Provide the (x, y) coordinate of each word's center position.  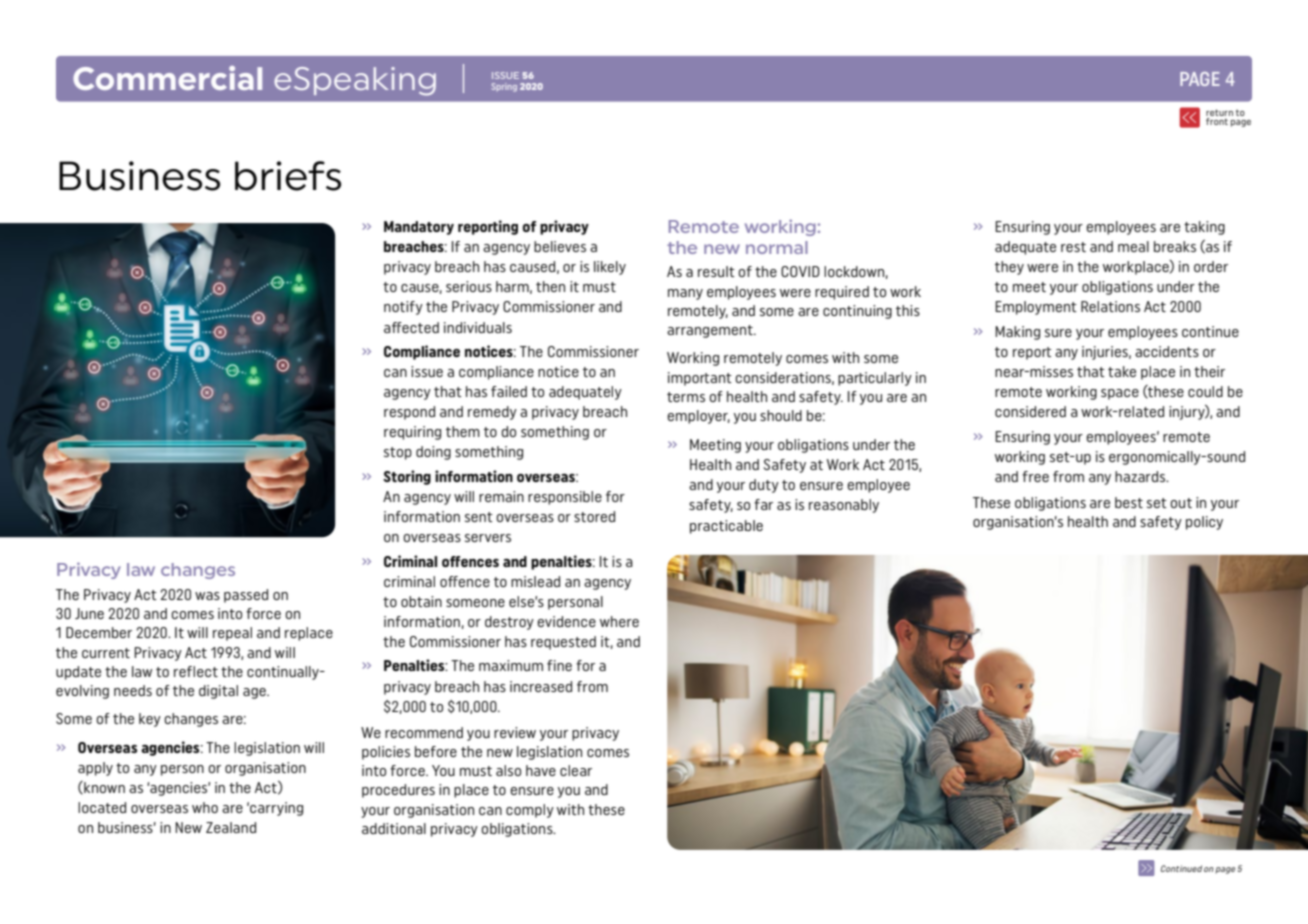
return (1219, 112)
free (1035, 476)
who (205, 807)
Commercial (167, 78)
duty (764, 486)
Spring (504, 87)
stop (398, 453)
